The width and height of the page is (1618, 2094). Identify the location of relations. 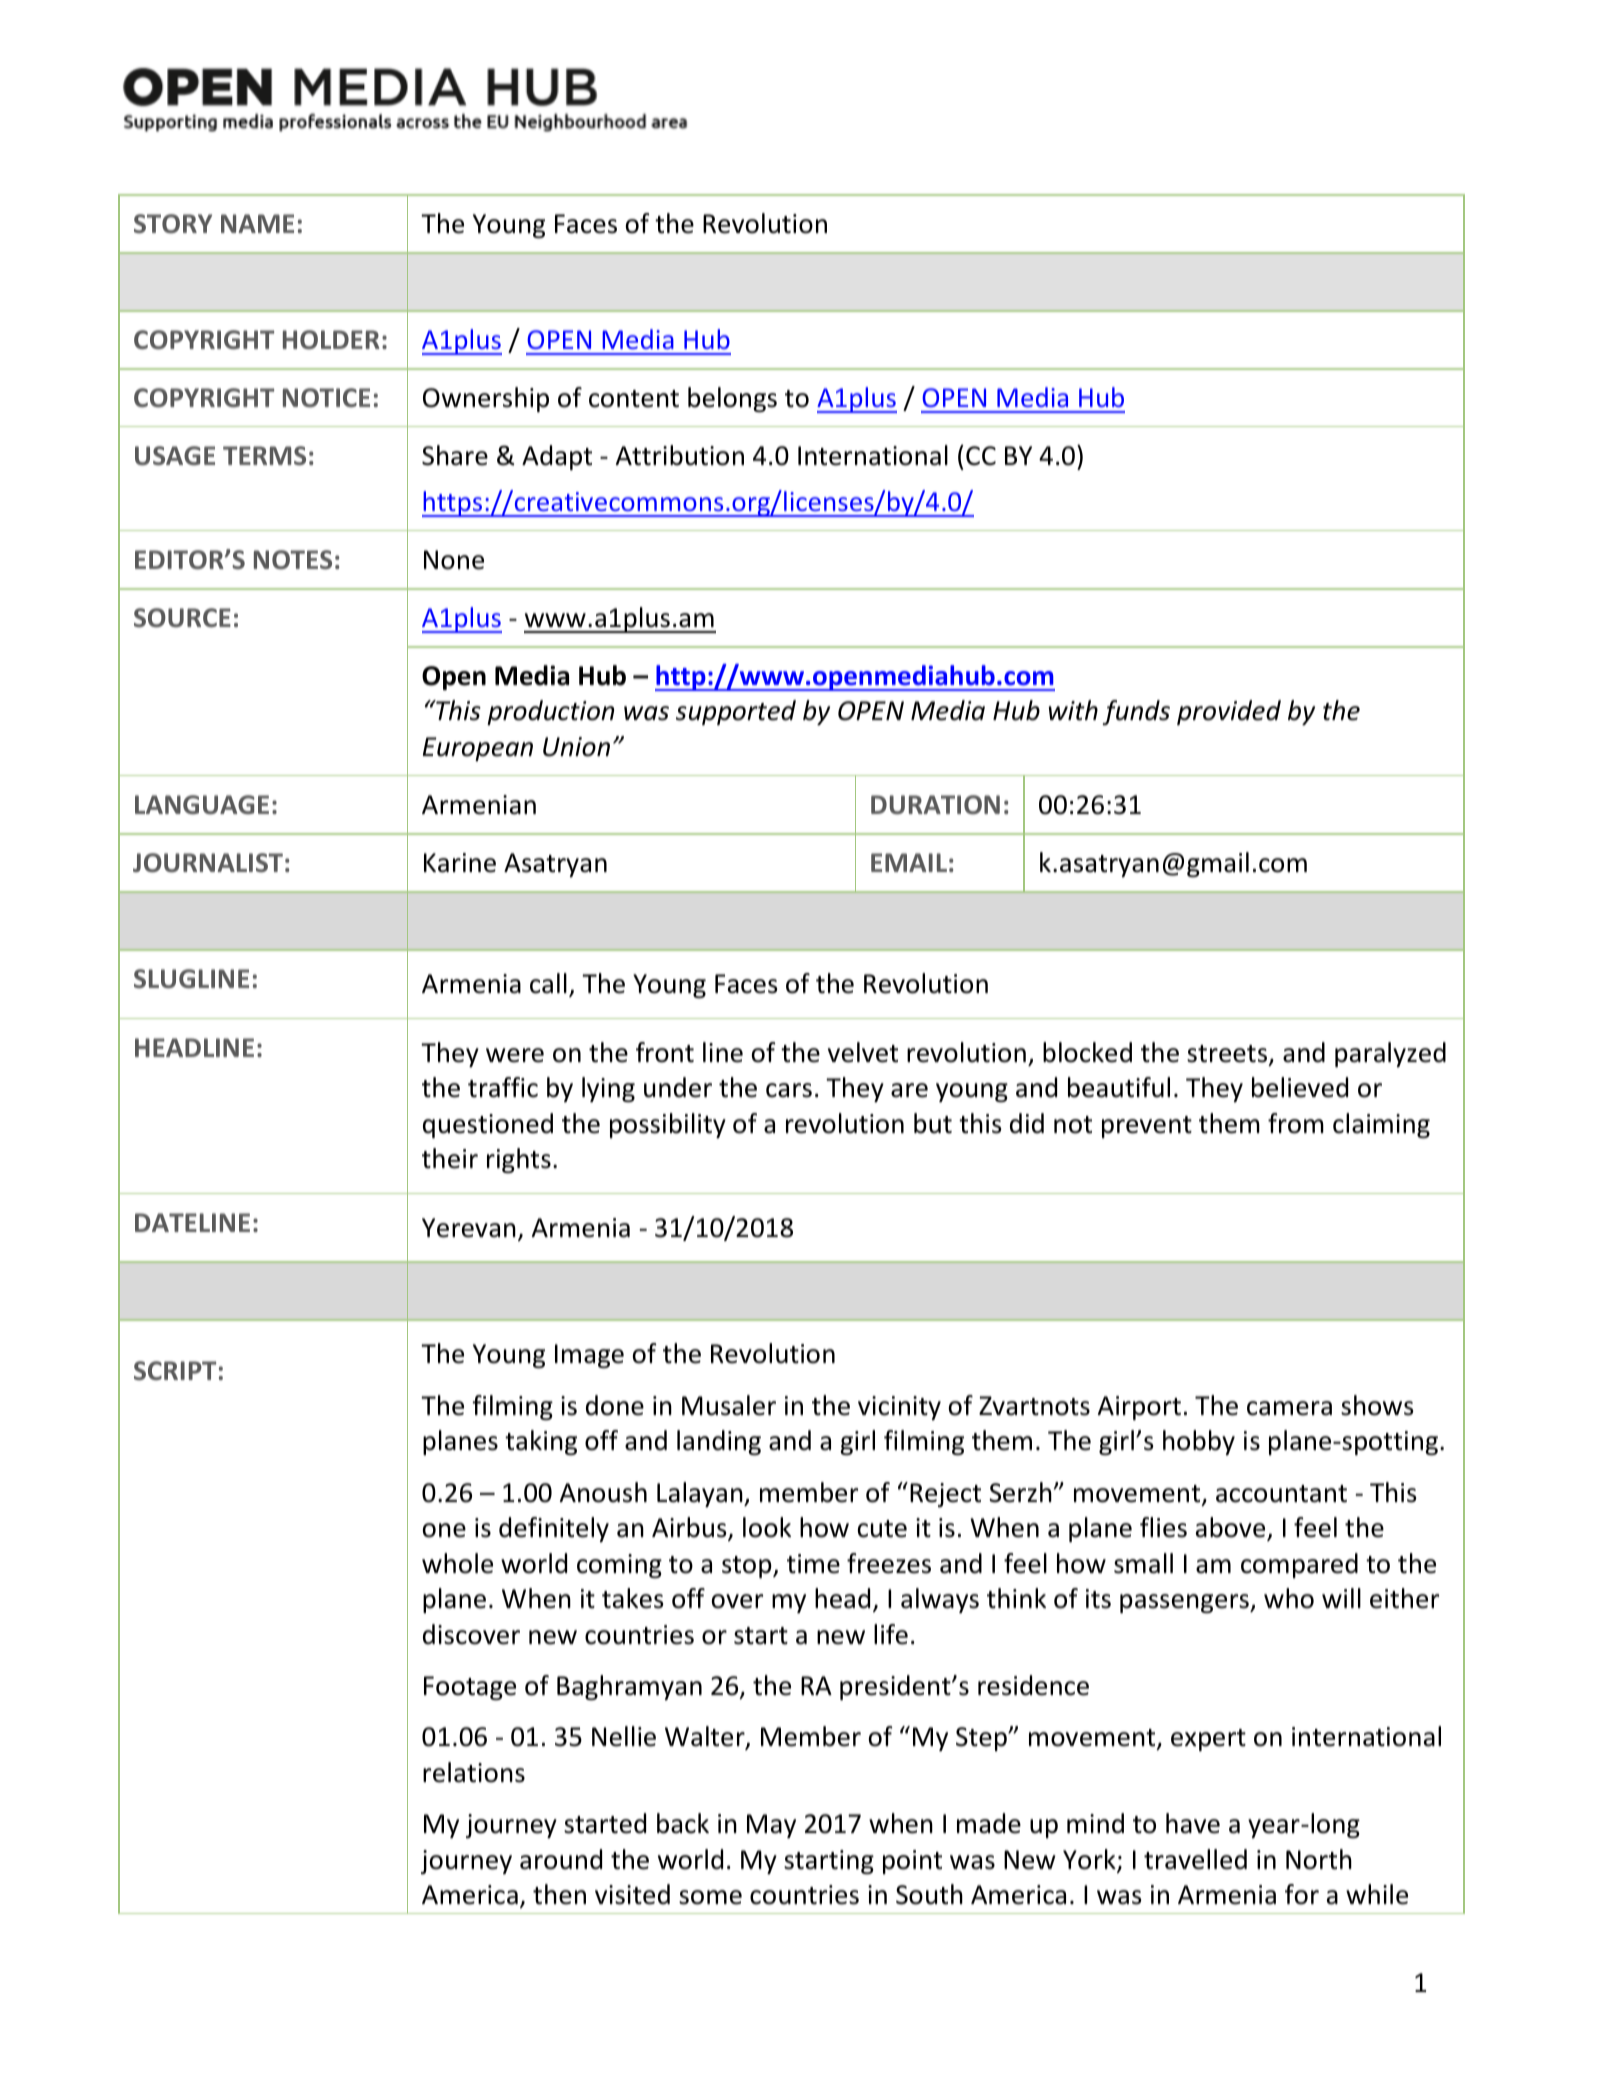
(474, 1772).
